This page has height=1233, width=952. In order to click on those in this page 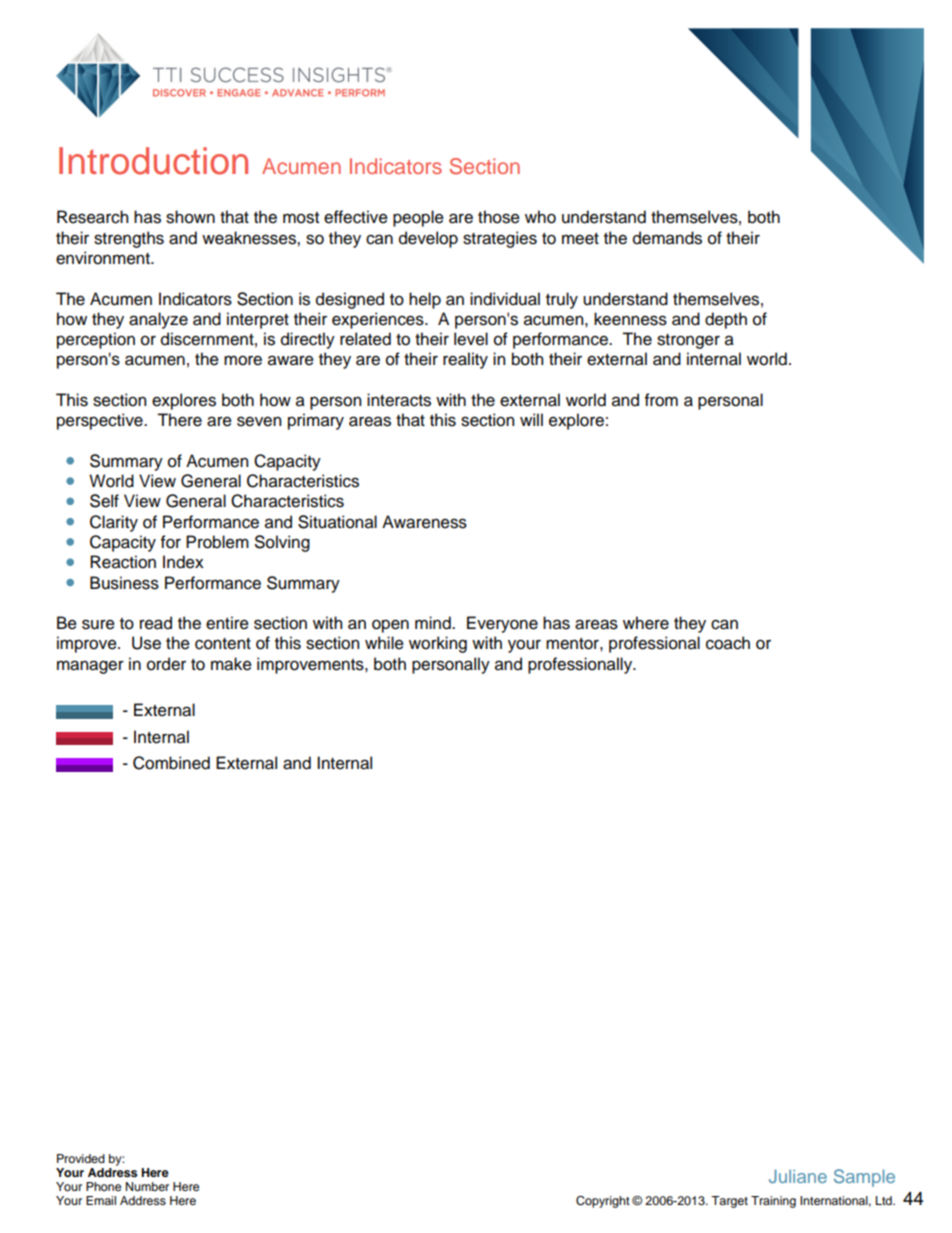, I will do `click(499, 217)`.
